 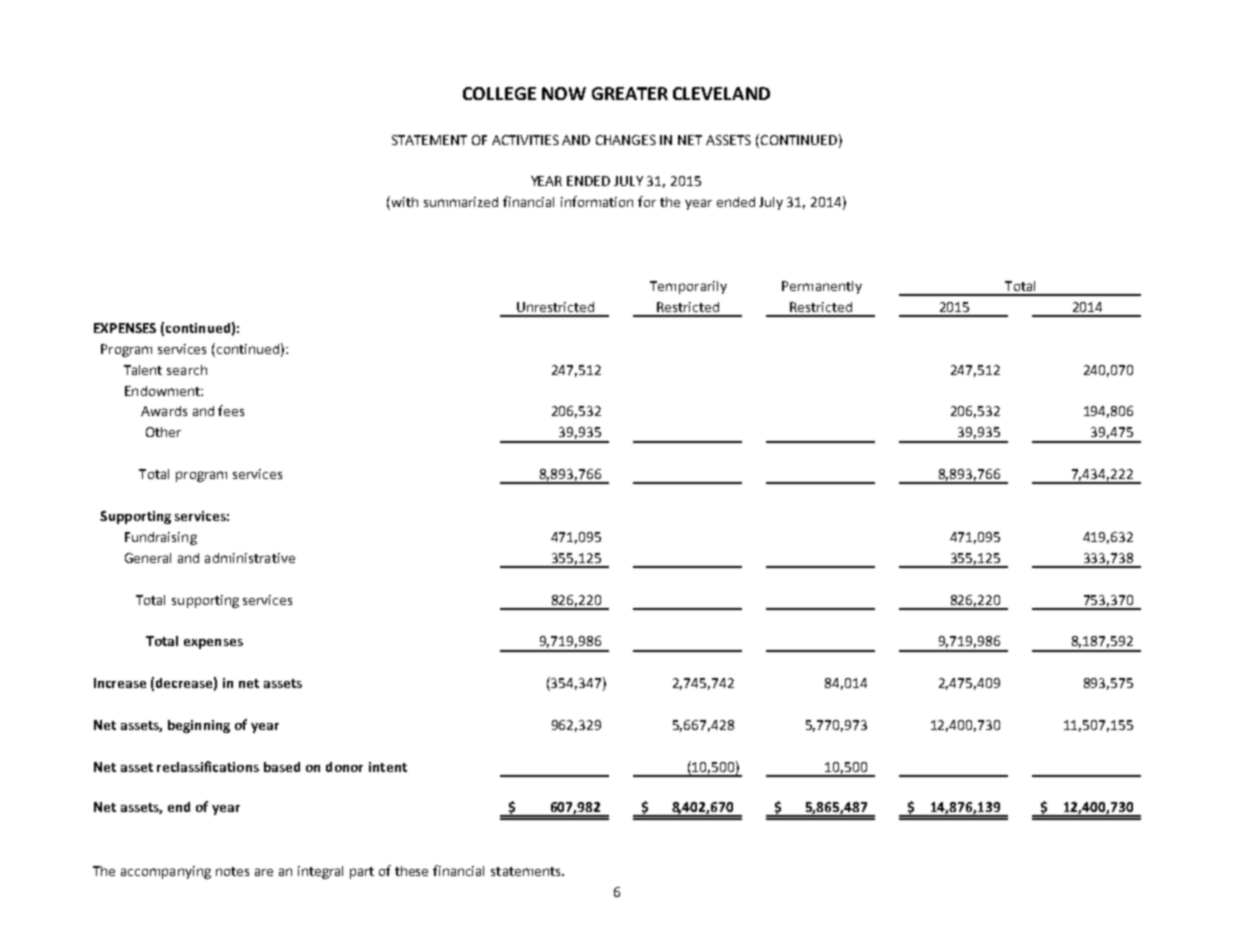 What do you see at coordinates (721, 93) in the document?
I see `CLEVELAND` at bounding box center [721, 93].
